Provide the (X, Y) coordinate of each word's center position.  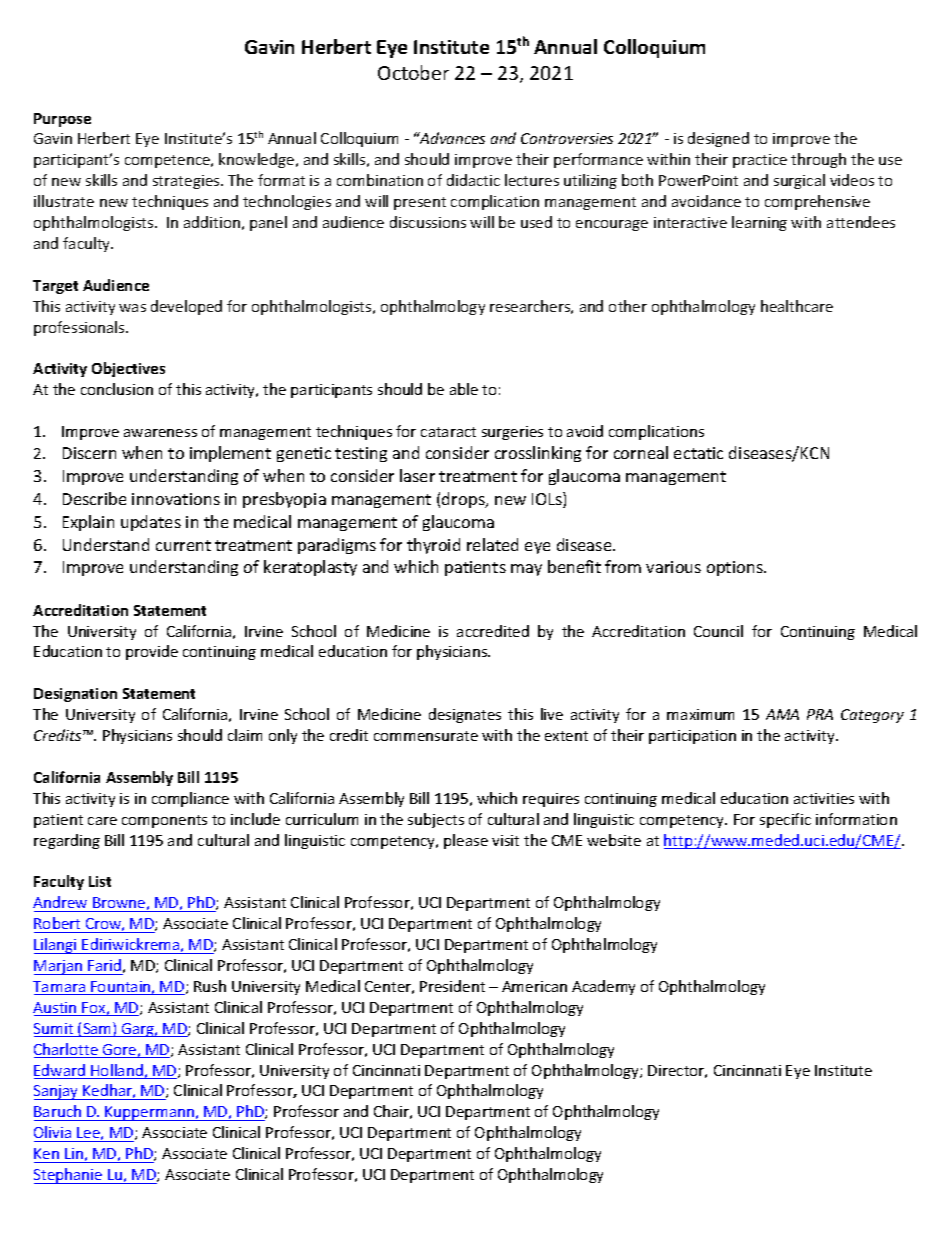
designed (718, 139)
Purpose (62, 120)
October (413, 72)
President (452, 986)
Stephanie (69, 1176)
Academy (603, 987)
